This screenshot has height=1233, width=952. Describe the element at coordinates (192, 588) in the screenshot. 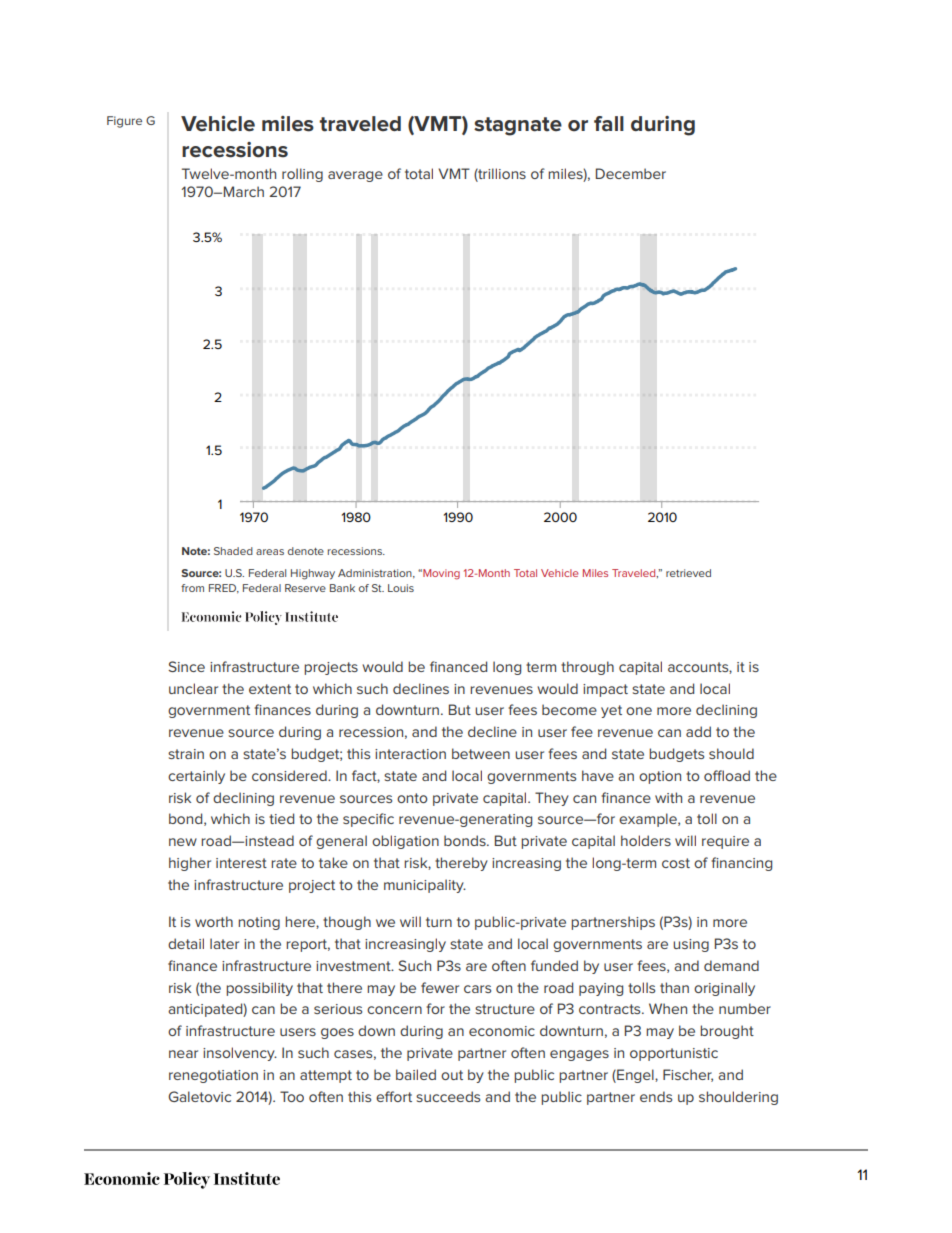

I see `from` at that location.
